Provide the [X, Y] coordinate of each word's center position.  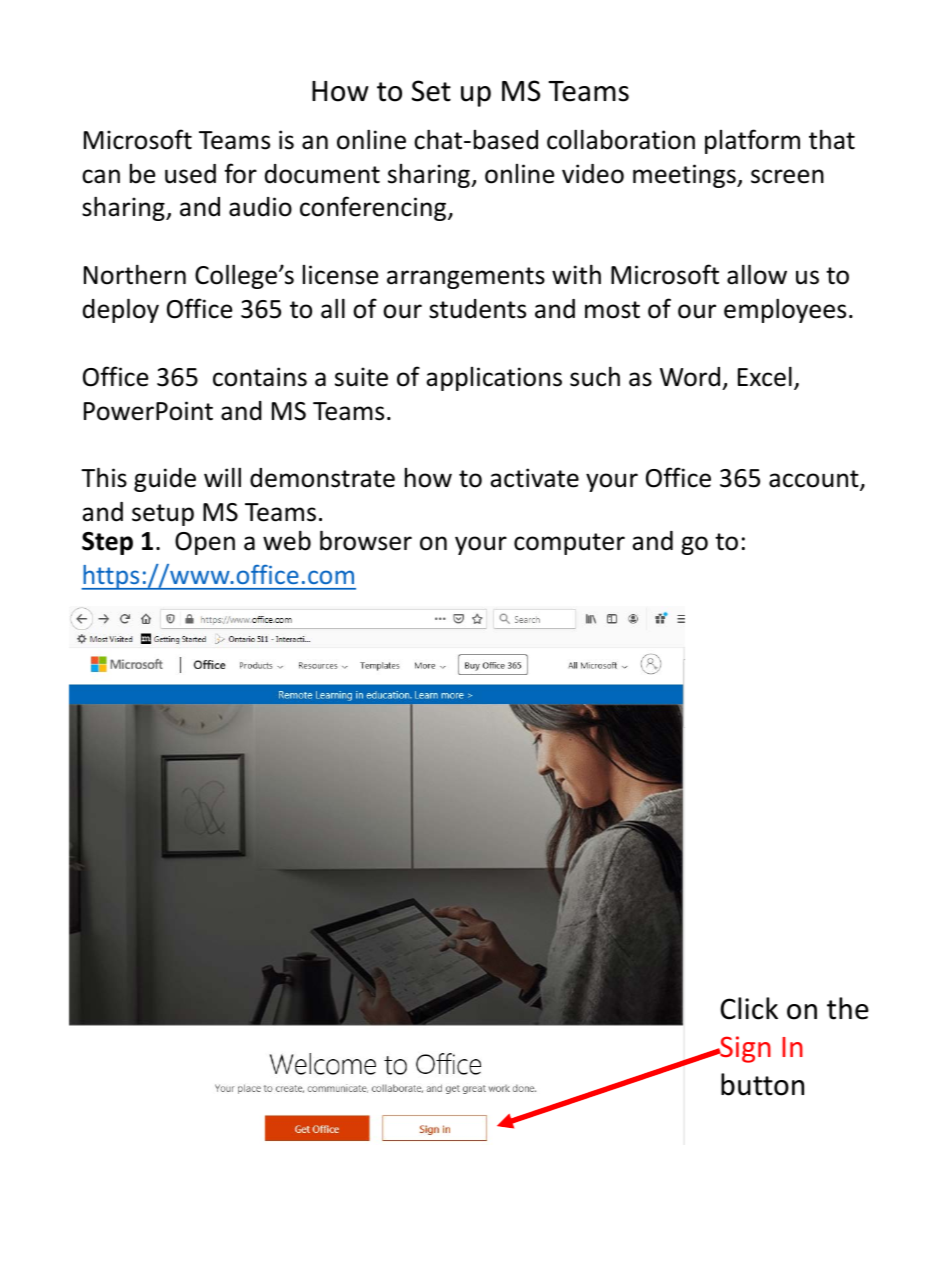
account [815, 480]
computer [569, 544]
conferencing [374, 208]
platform [752, 141]
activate [534, 478]
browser [366, 540]
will [222, 477]
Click [749, 1008]
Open [205, 543]
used [190, 174]
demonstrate [322, 478]
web [287, 540]
